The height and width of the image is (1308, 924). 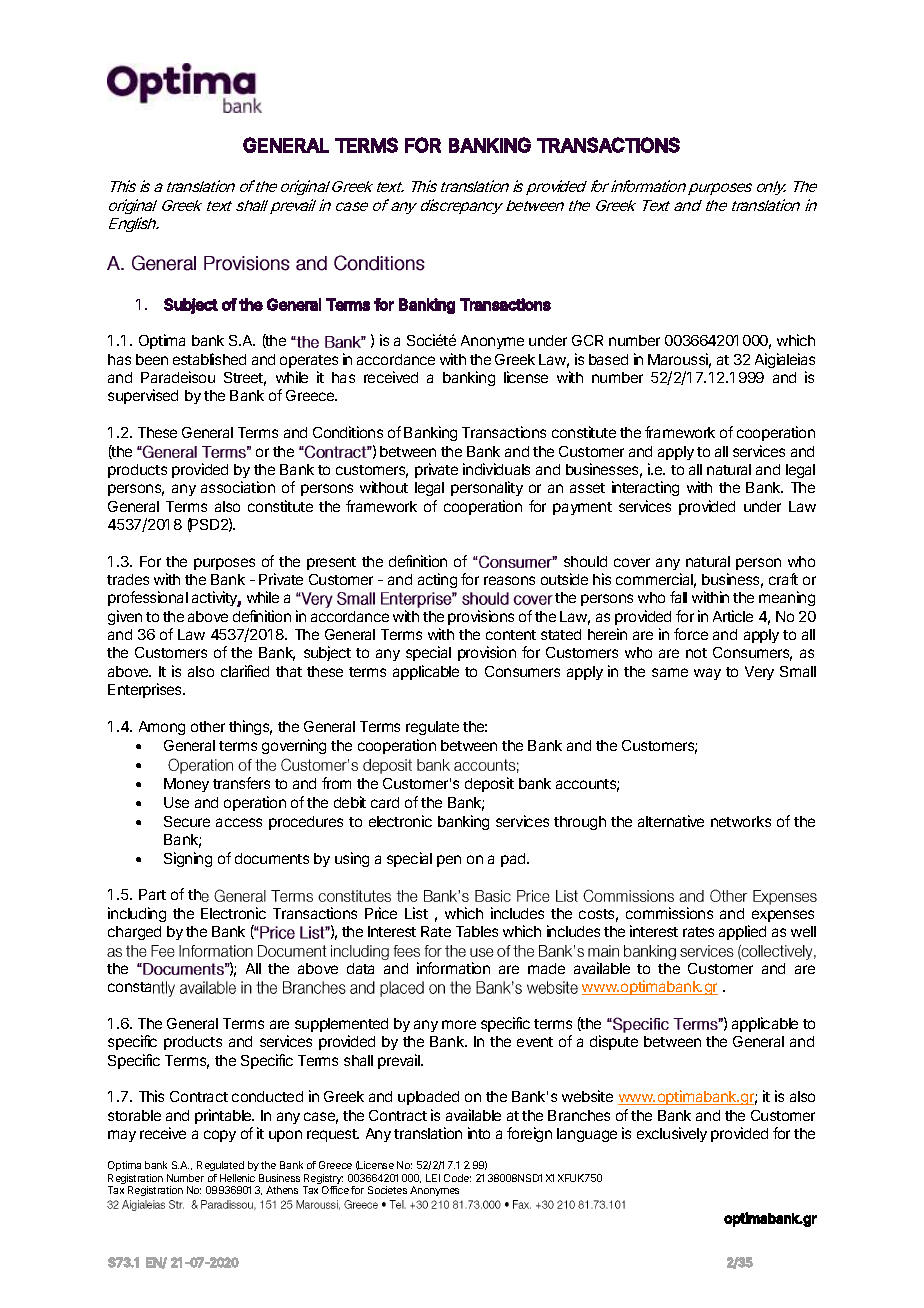 I want to click on deposit, so click(x=489, y=784).
